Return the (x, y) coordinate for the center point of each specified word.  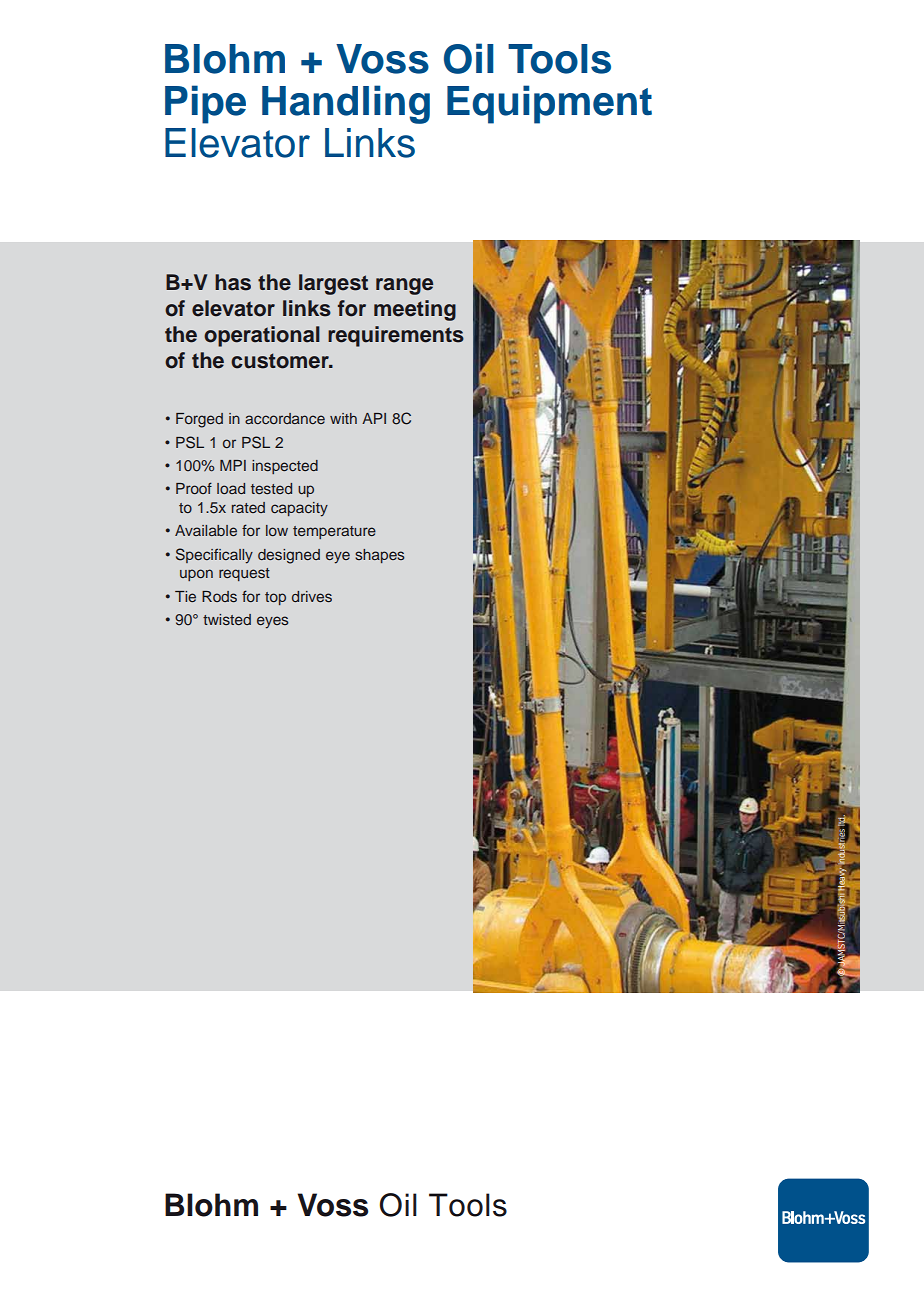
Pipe (205, 104)
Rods (219, 596)
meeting (415, 310)
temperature (334, 532)
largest (333, 284)
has (233, 282)
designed (289, 556)
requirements (396, 336)
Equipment (549, 104)
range (404, 286)
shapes (380, 556)
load (231, 488)
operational (262, 336)
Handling (346, 104)
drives (312, 596)
